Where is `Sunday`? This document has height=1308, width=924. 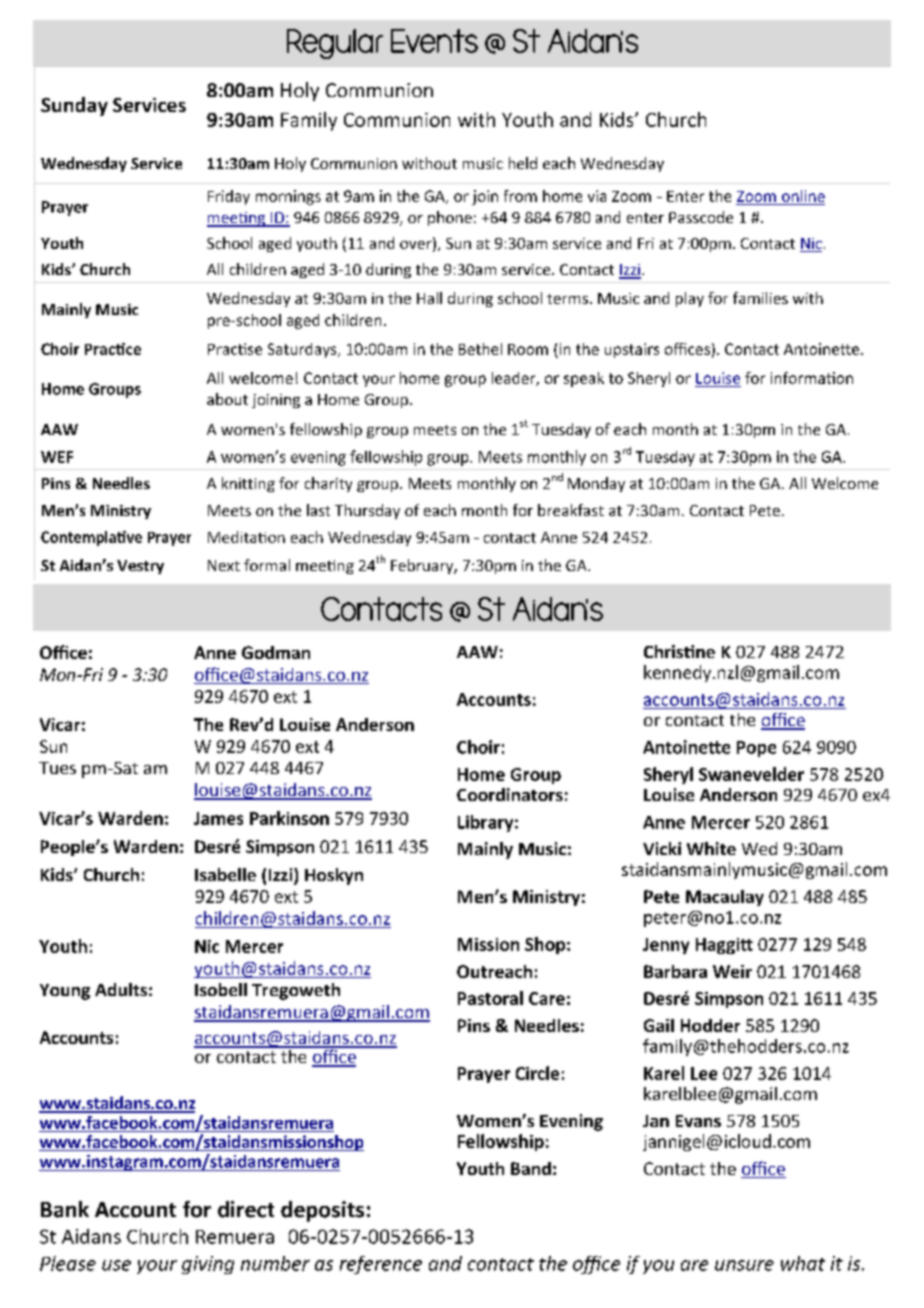 Sunday is located at coordinates (74, 106).
